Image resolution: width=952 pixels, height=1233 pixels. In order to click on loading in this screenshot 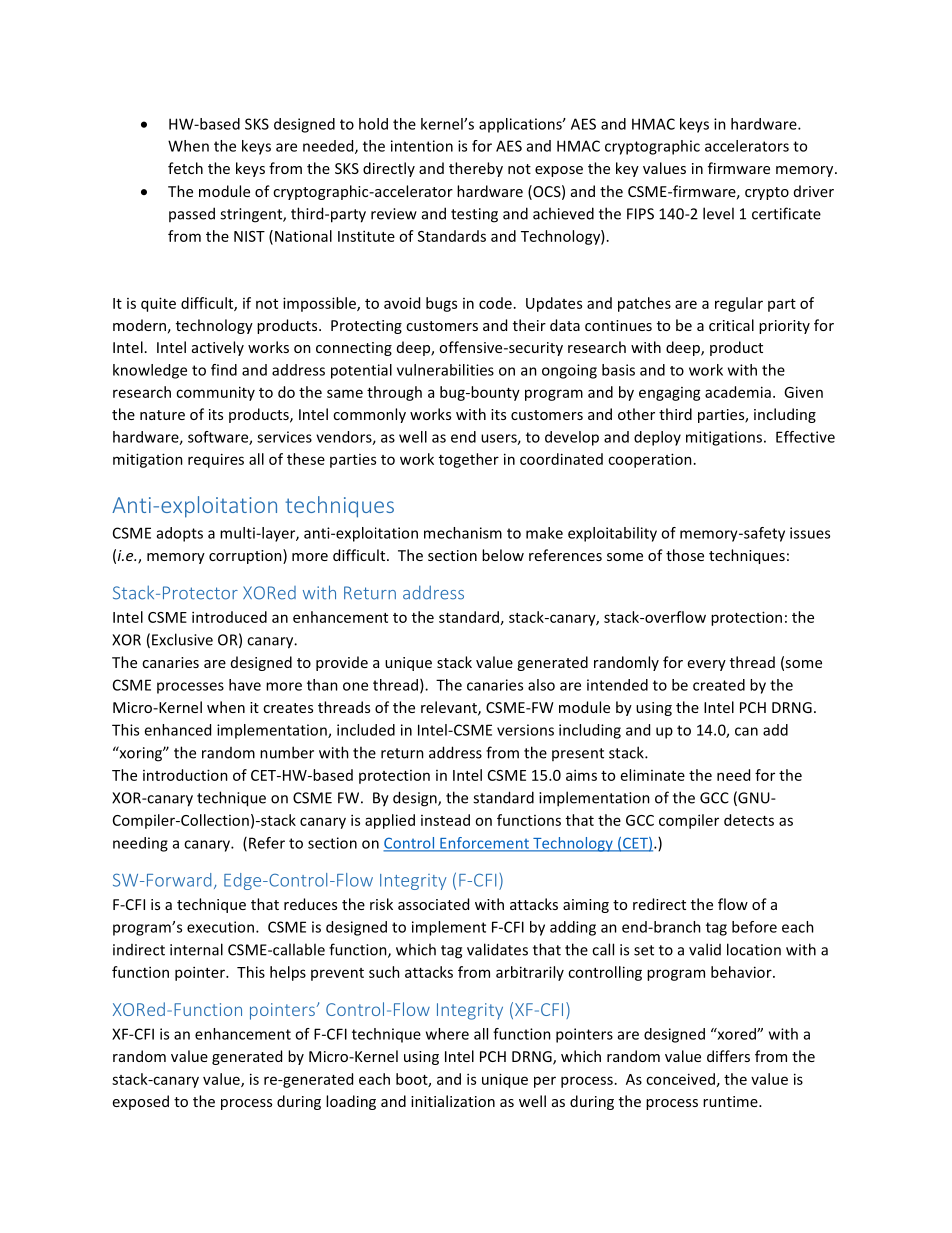, I will do `click(351, 1102)`.
